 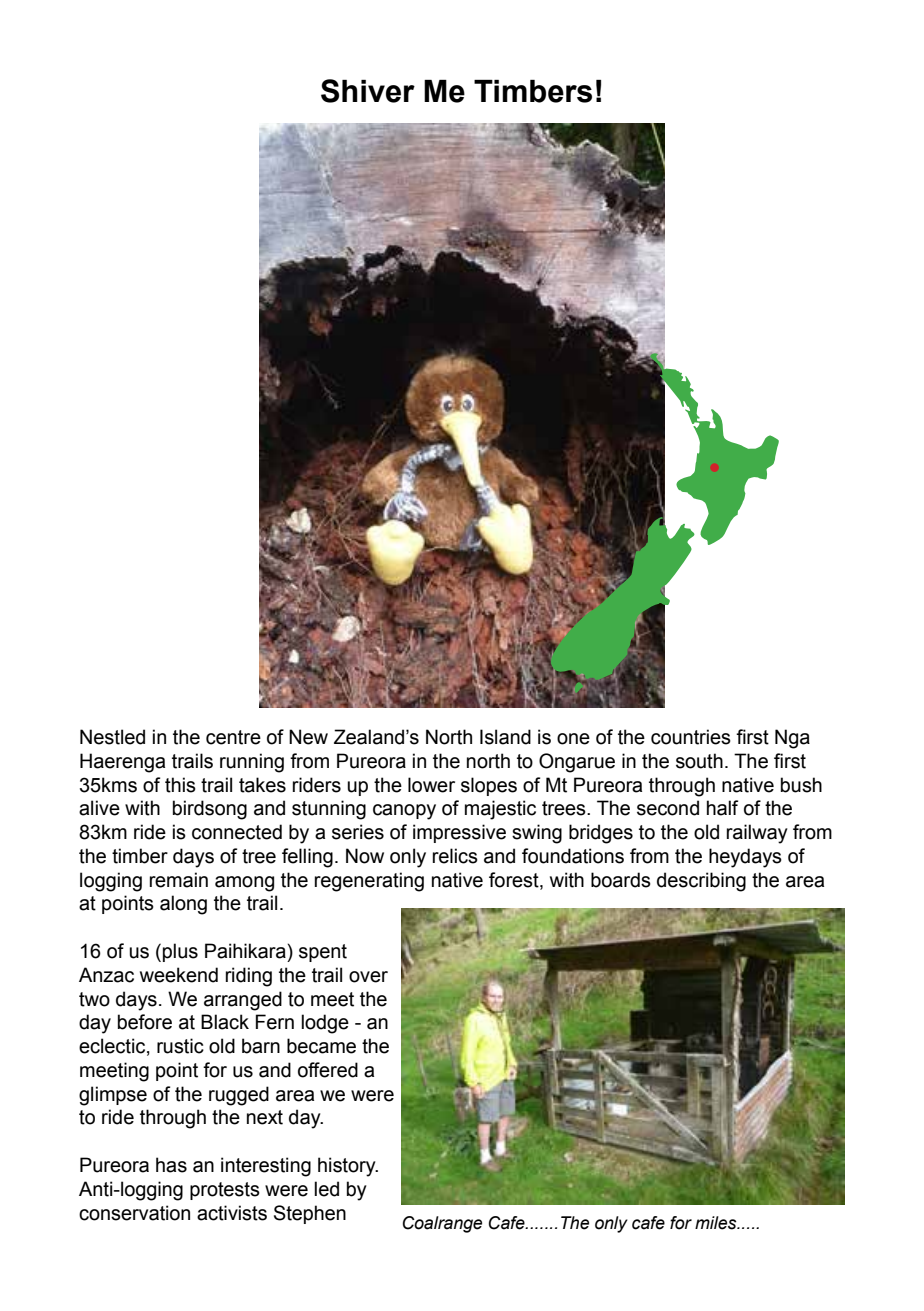 I want to click on New, so click(x=308, y=737).
